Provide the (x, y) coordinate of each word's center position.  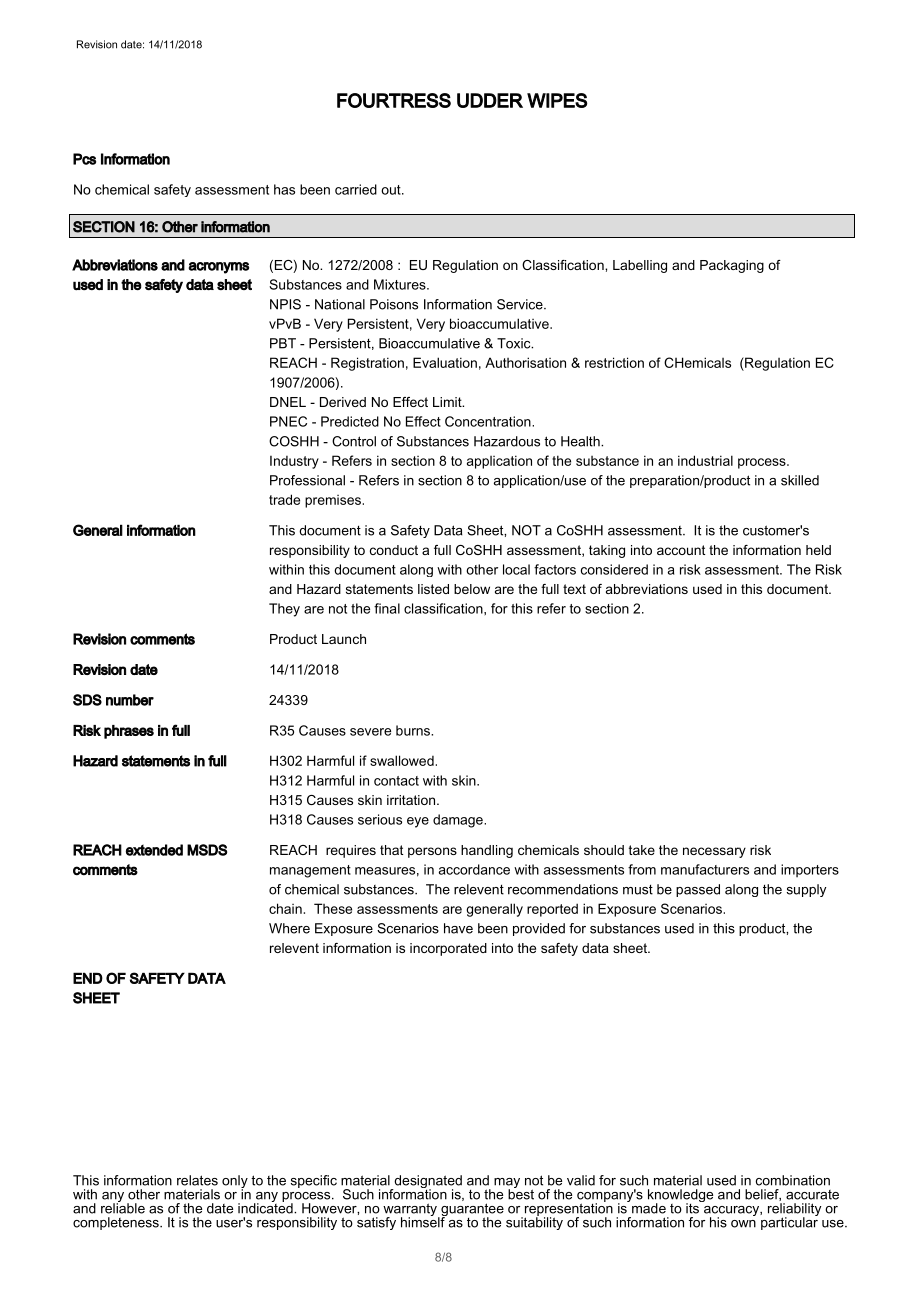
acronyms (218, 268)
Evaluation (445, 362)
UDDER (490, 100)
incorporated (448, 949)
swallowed (403, 760)
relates (197, 1180)
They (284, 610)
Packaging (732, 266)
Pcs (84, 159)
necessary (714, 852)
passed (698, 890)
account (681, 550)
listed (433, 589)
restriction (614, 362)
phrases (129, 732)
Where (289, 928)
